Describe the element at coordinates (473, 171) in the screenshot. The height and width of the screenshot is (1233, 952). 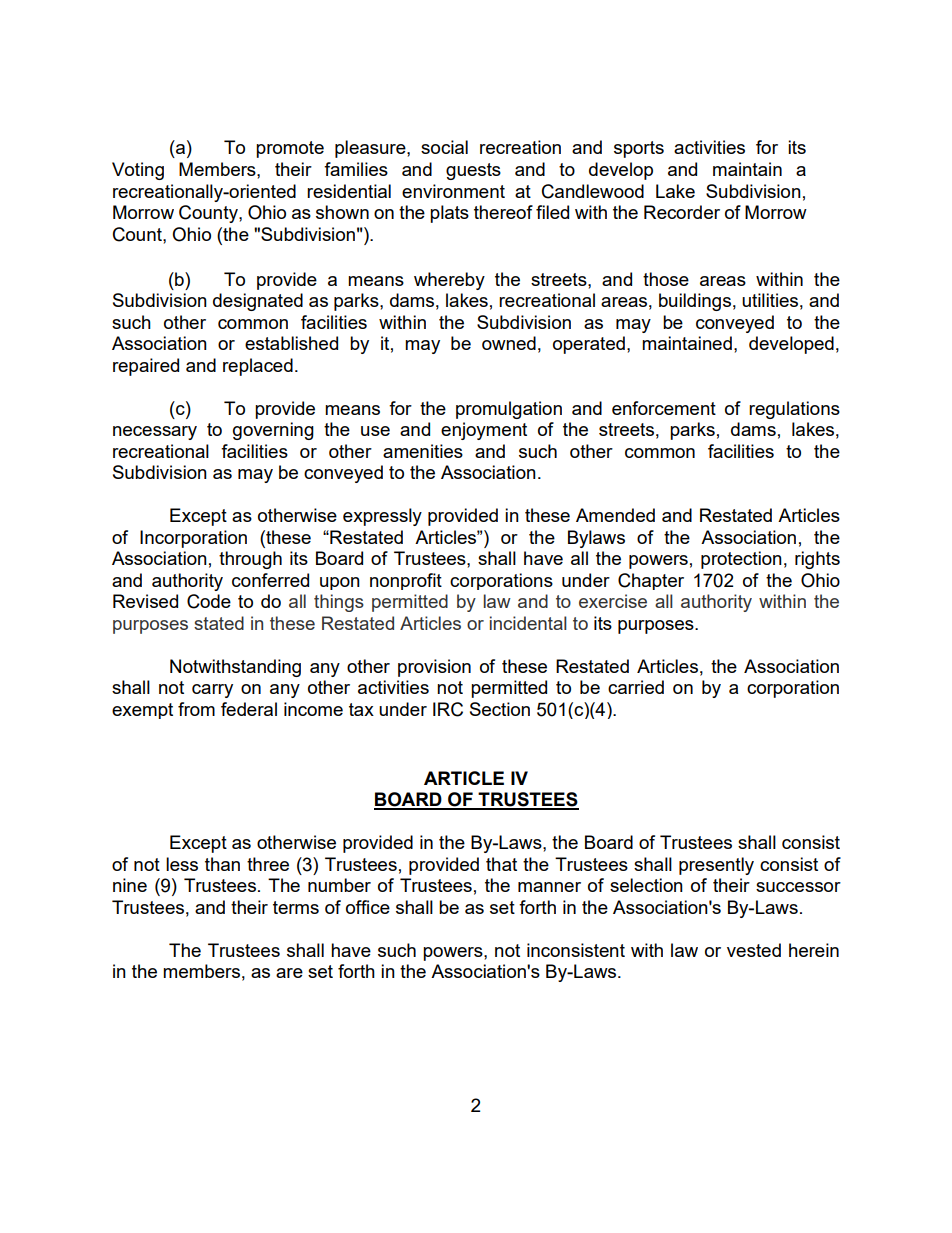
I see `guests` at that location.
